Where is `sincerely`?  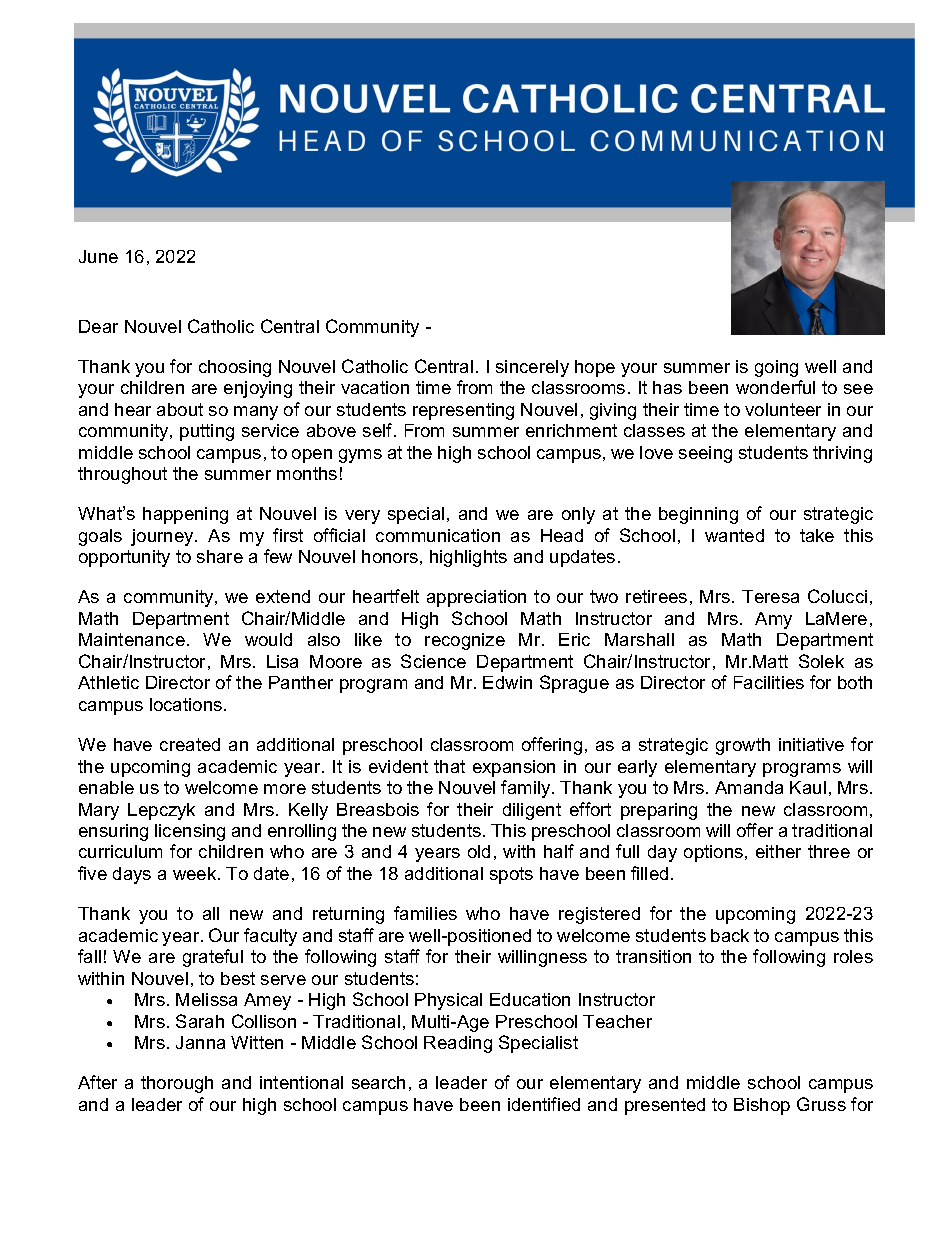
sincerely is located at coordinates (532, 368).
